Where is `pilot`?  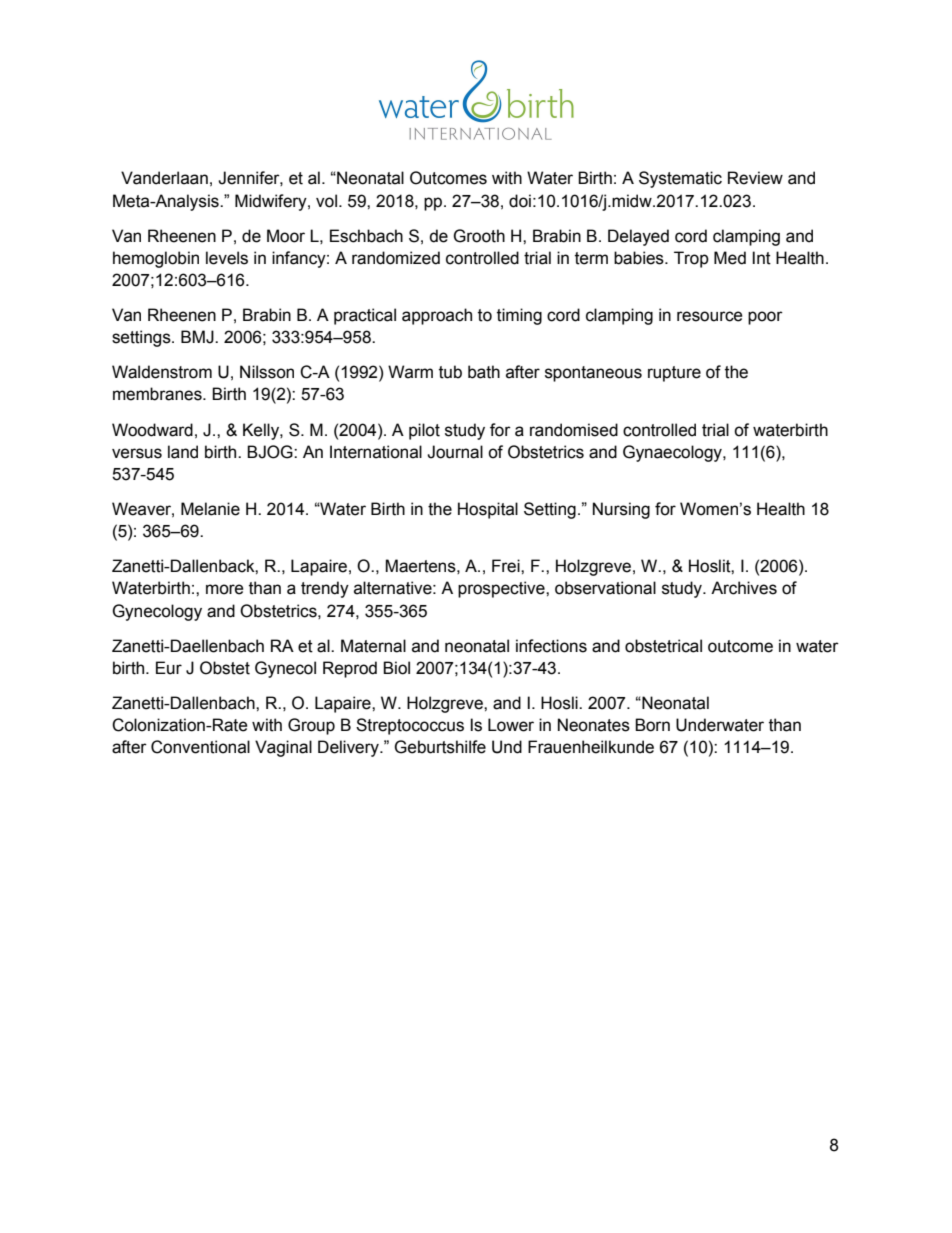
pilot is located at coordinates (424, 431).
